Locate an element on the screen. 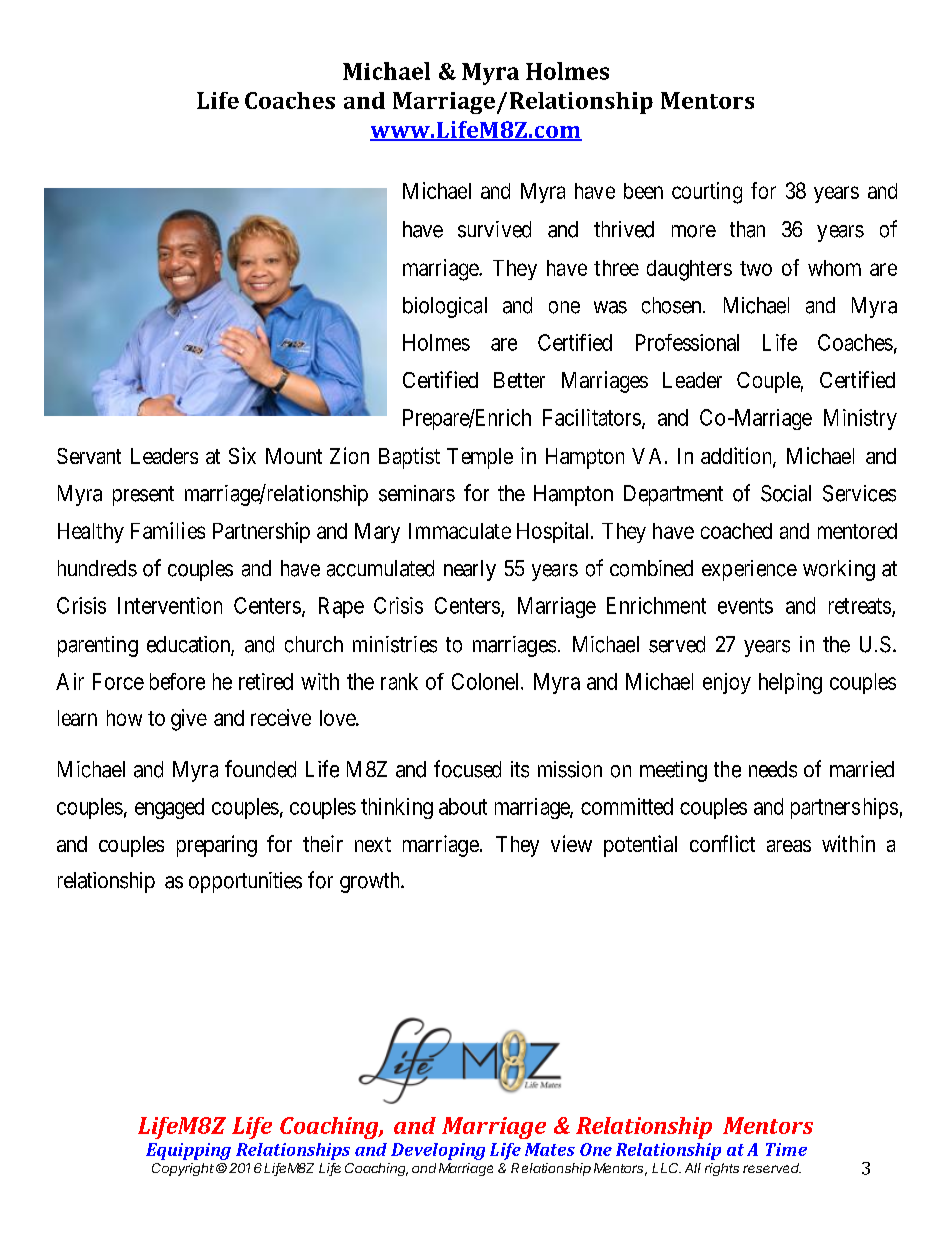  helping is located at coordinates (790, 683).
